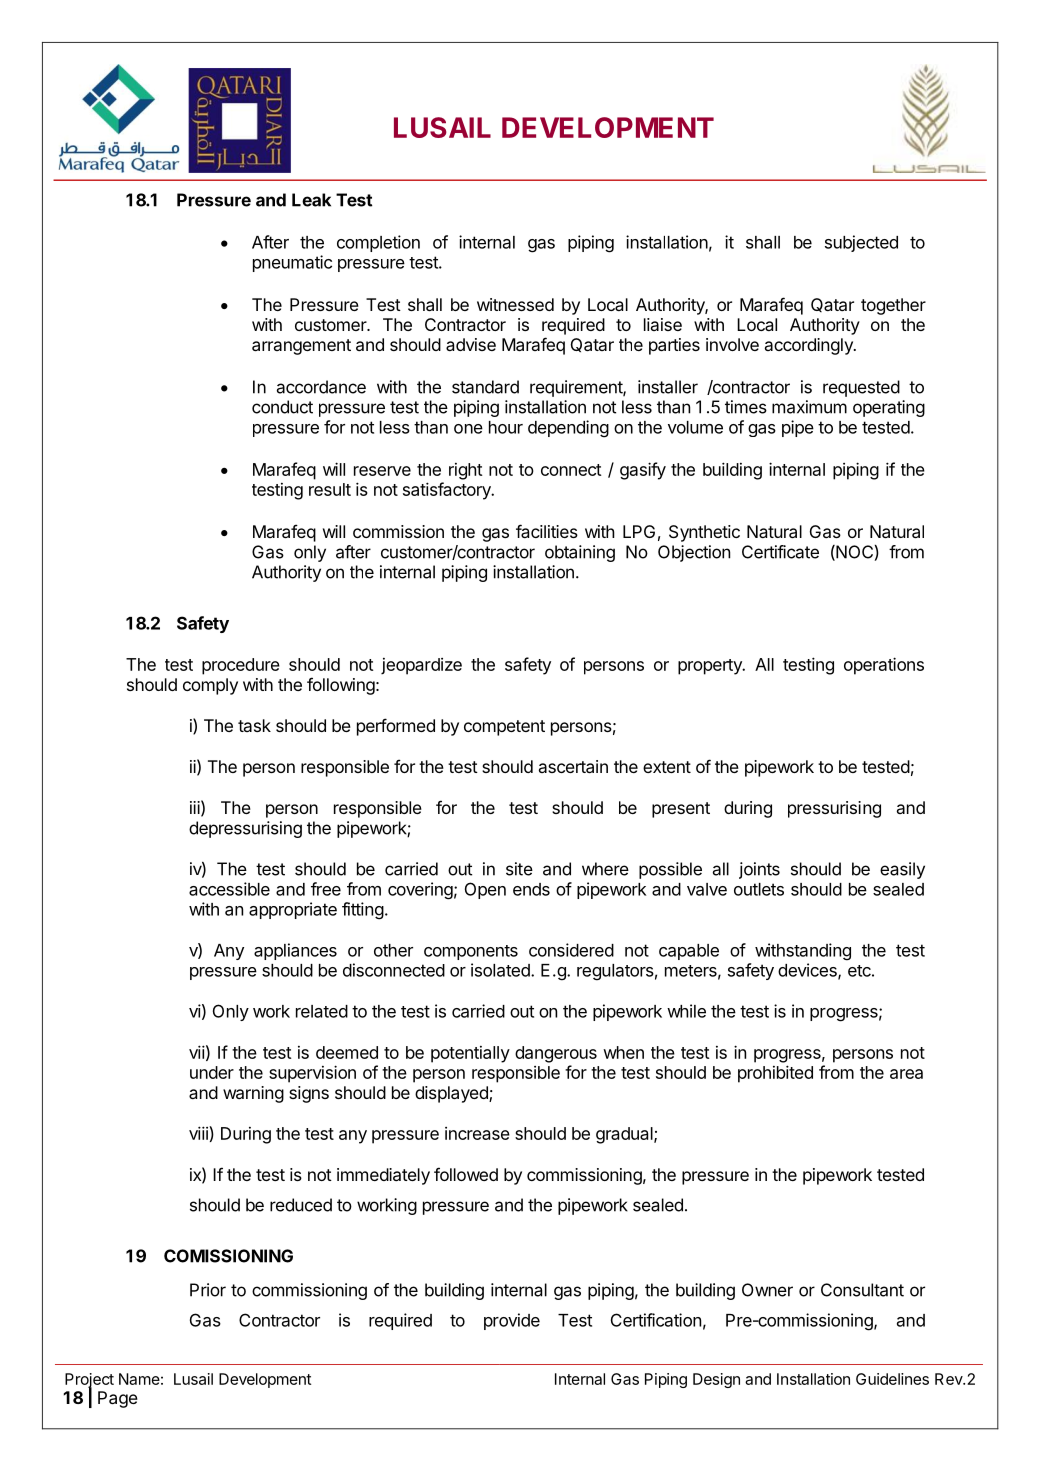 This screenshot has height=1471, width=1040. What do you see at coordinates (759, 870) in the screenshot?
I see `joints` at bounding box center [759, 870].
